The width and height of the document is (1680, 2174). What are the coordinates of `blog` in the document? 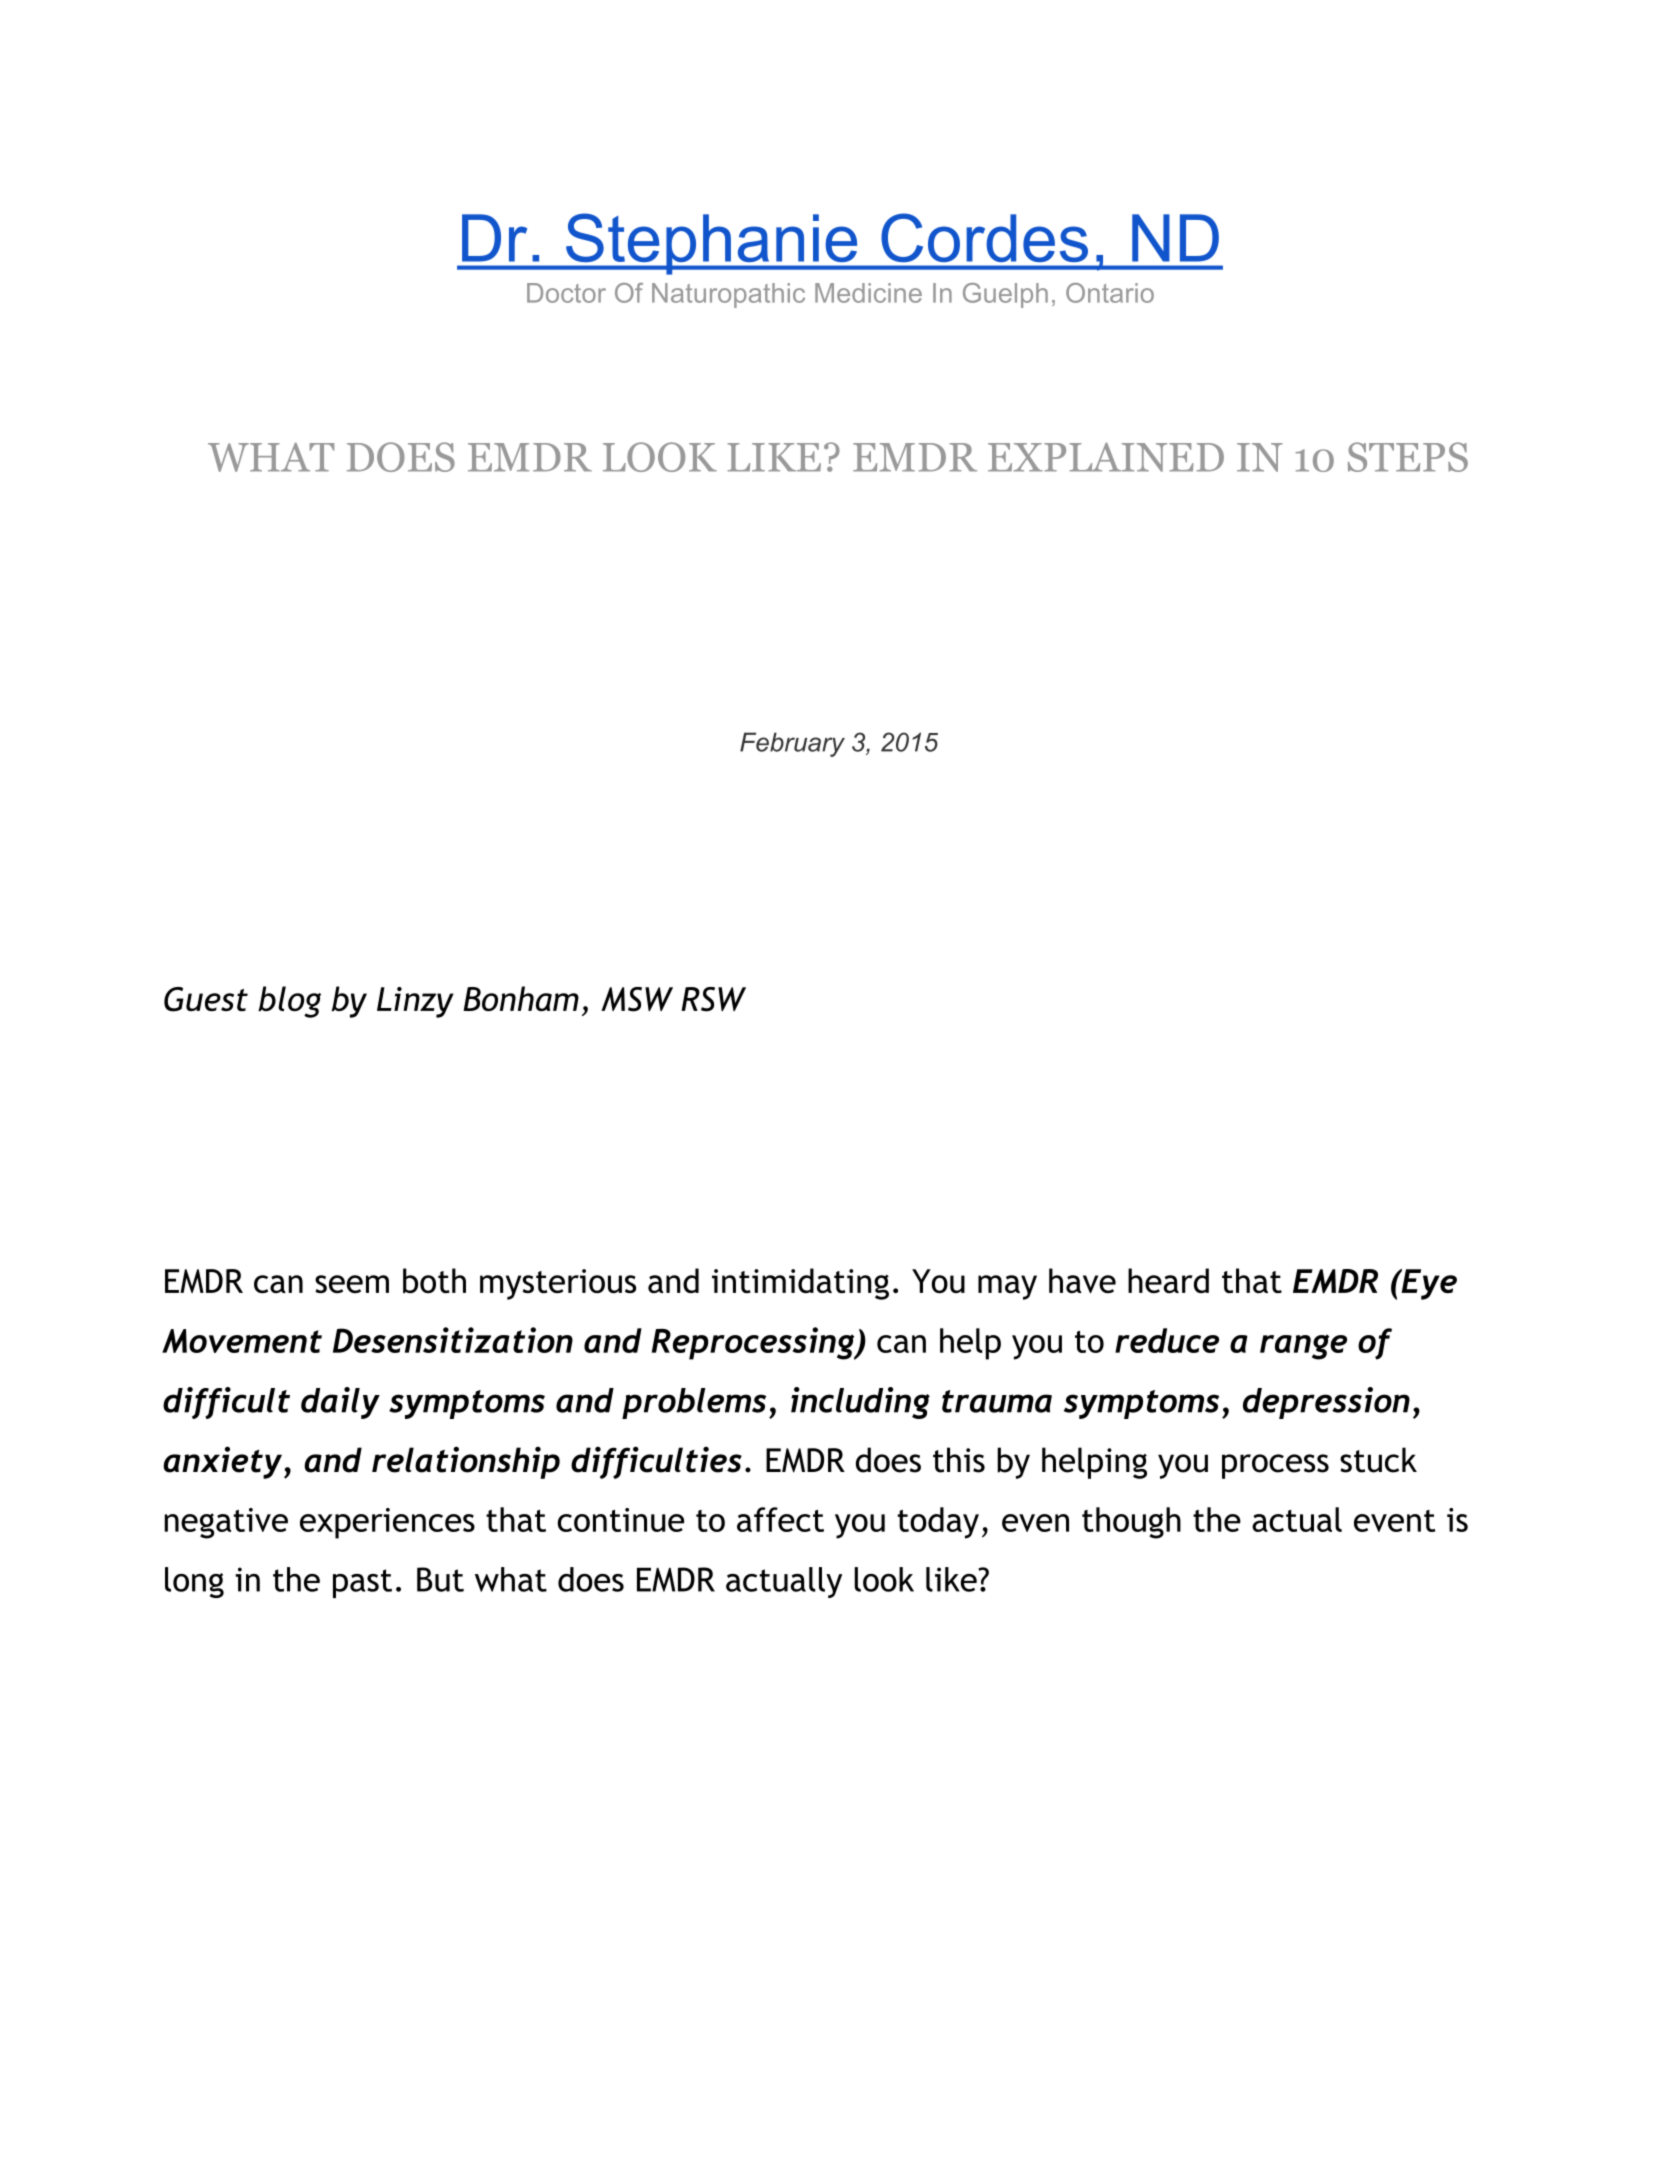 It's located at (289, 1002).
